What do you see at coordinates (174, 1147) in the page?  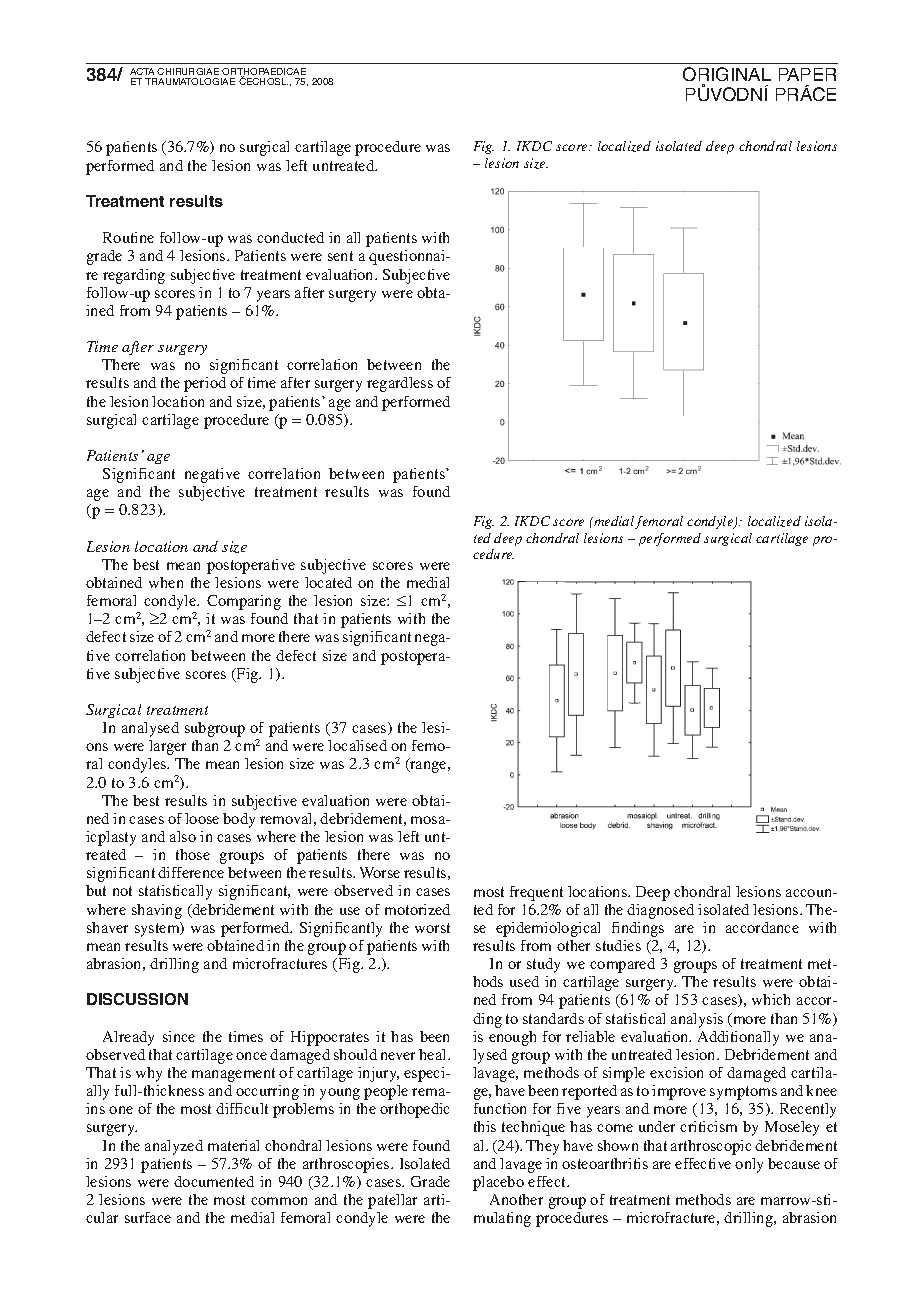 I see `analyzed` at bounding box center [174, 1147].
